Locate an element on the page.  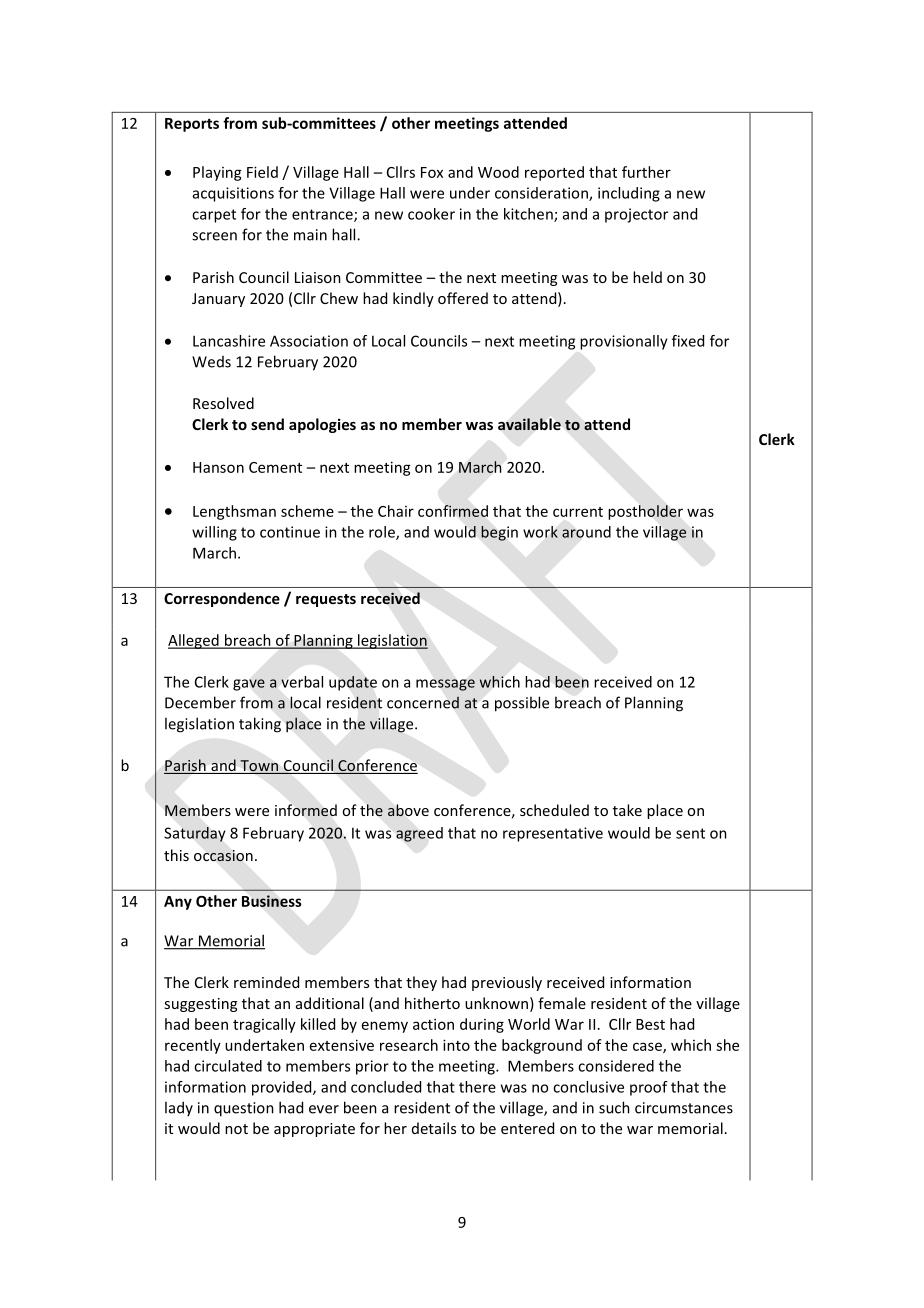
Field is located at coordinates (262, 172).
